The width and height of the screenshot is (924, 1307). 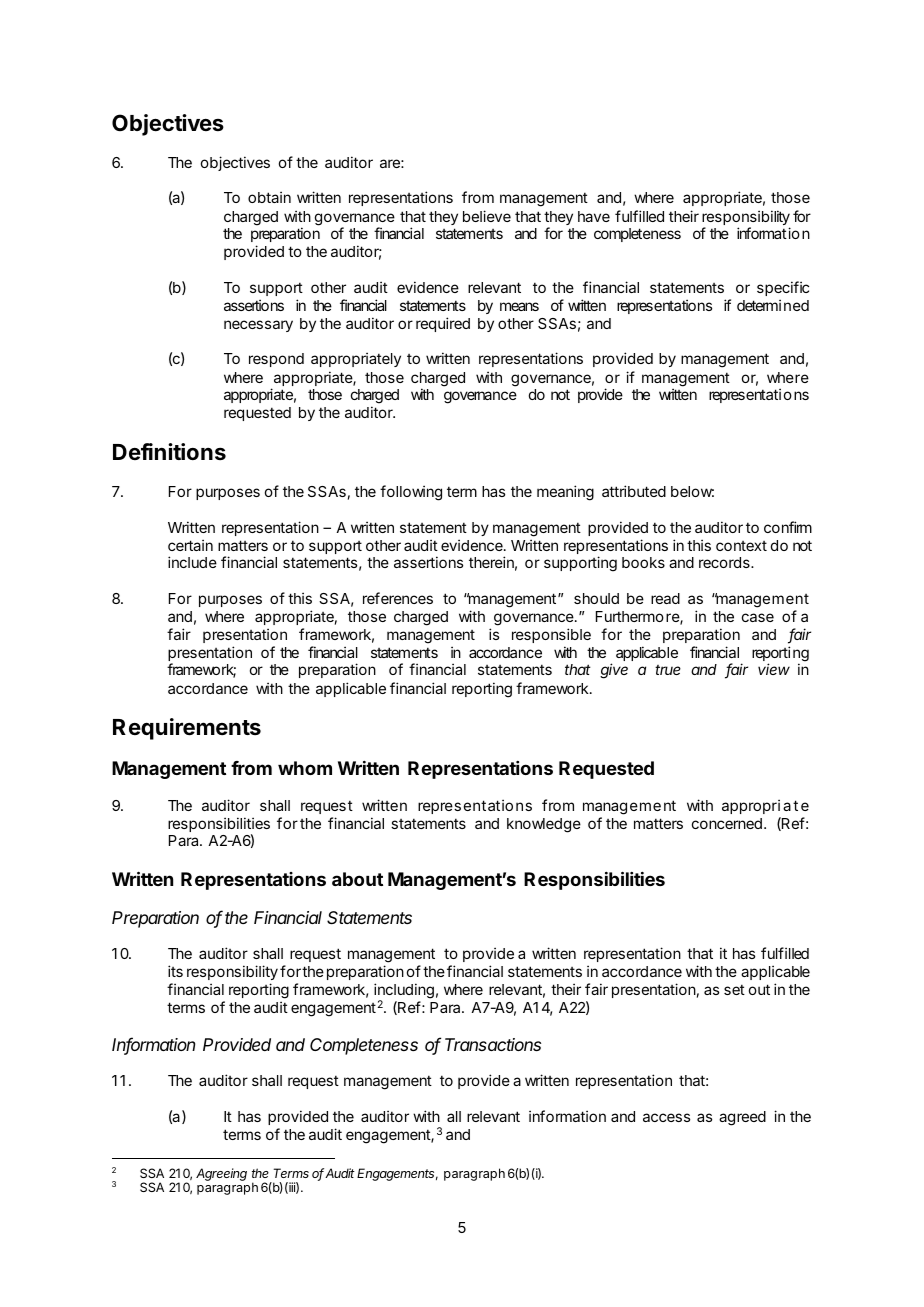 I want to click on including, so click(x=404, y=992).
